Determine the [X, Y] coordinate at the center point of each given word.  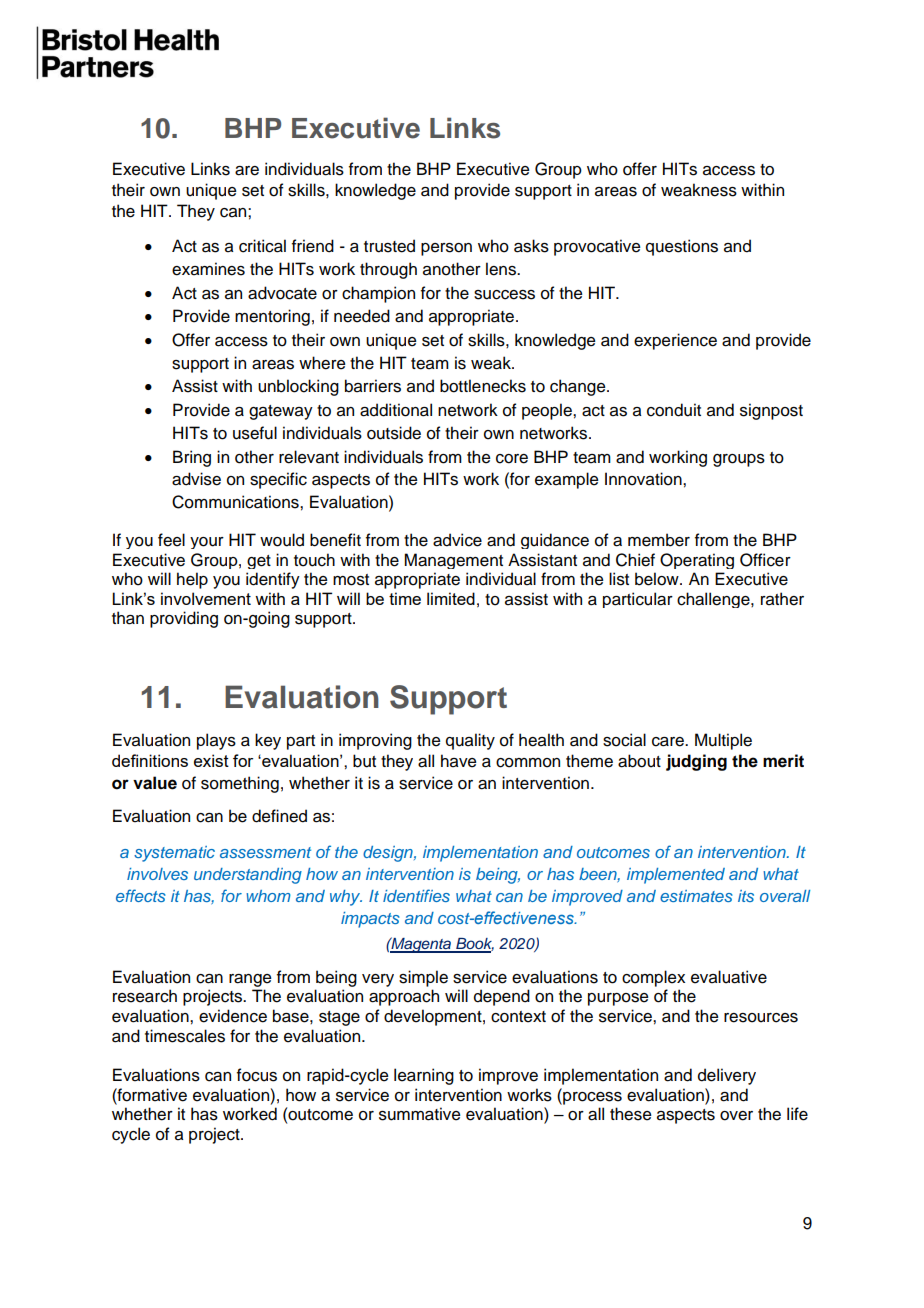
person [446, 249]
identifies [416, 895]
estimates [696, 896]
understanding [248, 876]
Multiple [723, 741]
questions [682, 247]
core [512, 459]
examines [208, 269]
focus [257, 1075]
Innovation [644, 479]
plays [216, 741]
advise [196, 479]
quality [470, 741]
